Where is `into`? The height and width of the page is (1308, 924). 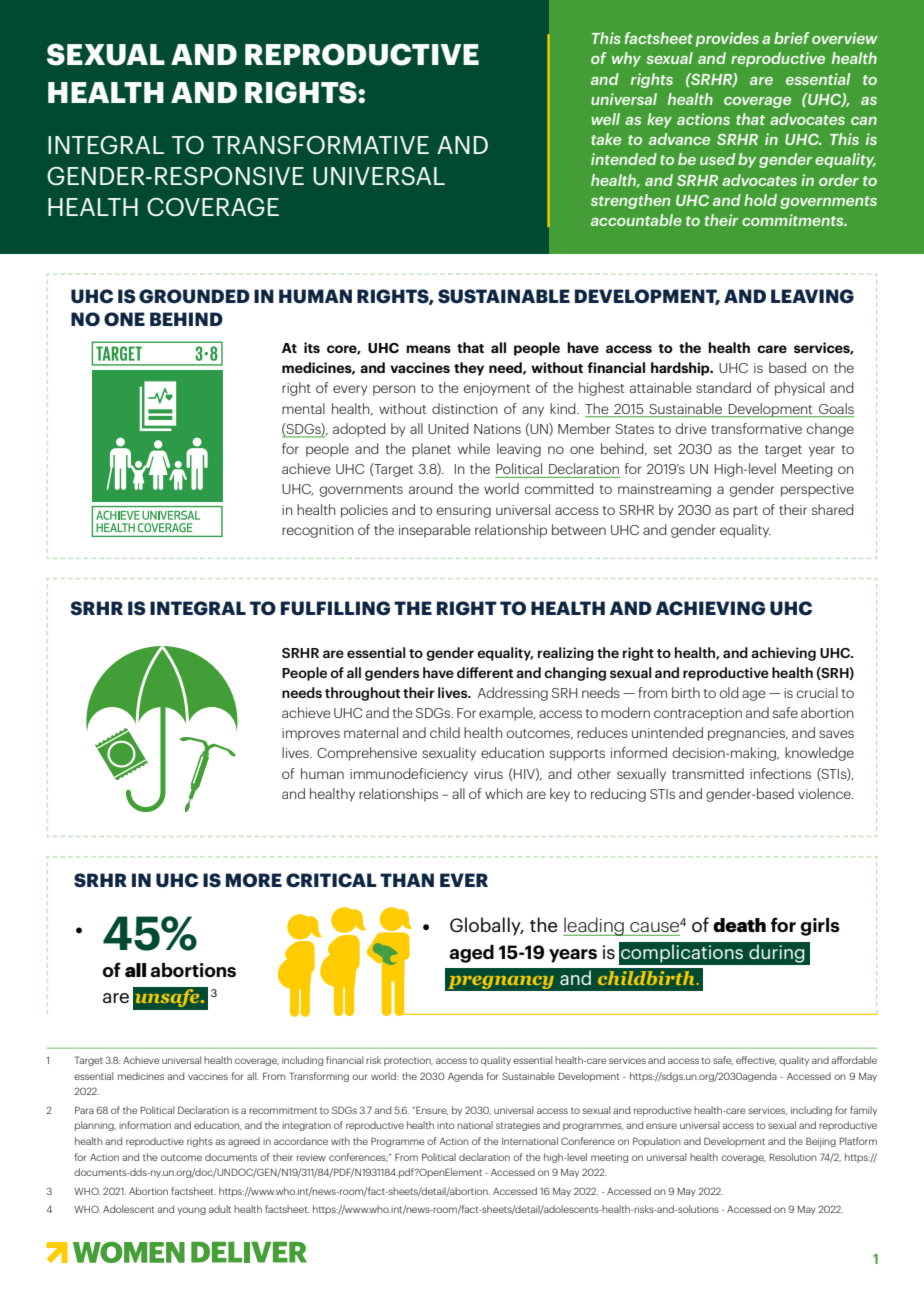
into is located at coordinates (446, 1125).
